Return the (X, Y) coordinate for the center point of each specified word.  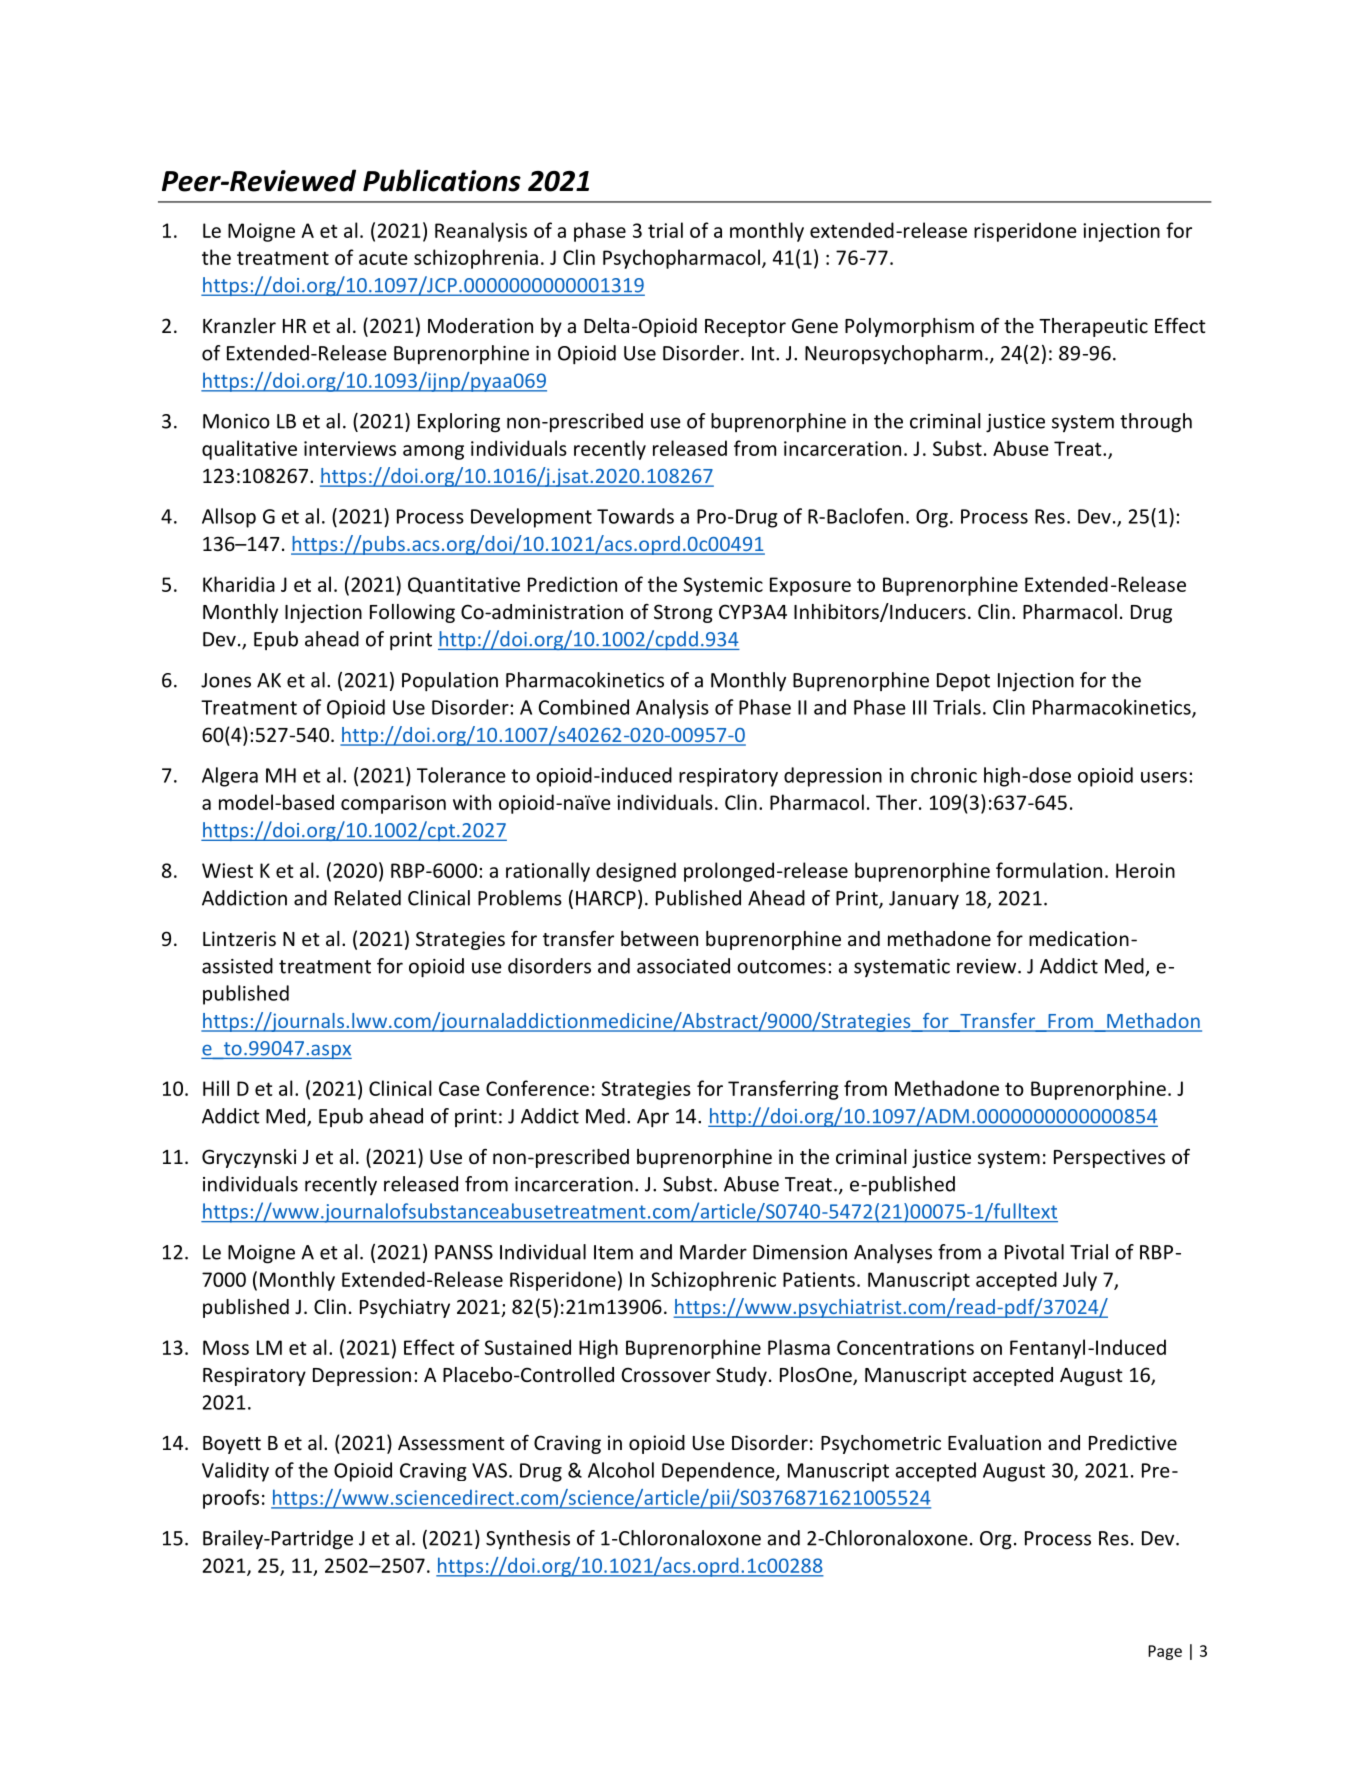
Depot (963, 682)
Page (1165, 1652)
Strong (683, 613)
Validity (235, 1472)
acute (383, 258)
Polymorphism (909, 327)
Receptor (745, 328)
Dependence (719, 1472)
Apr (653, 1118)
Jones (226, 680)
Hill (216, 1088)
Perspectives (1109, 1158)
